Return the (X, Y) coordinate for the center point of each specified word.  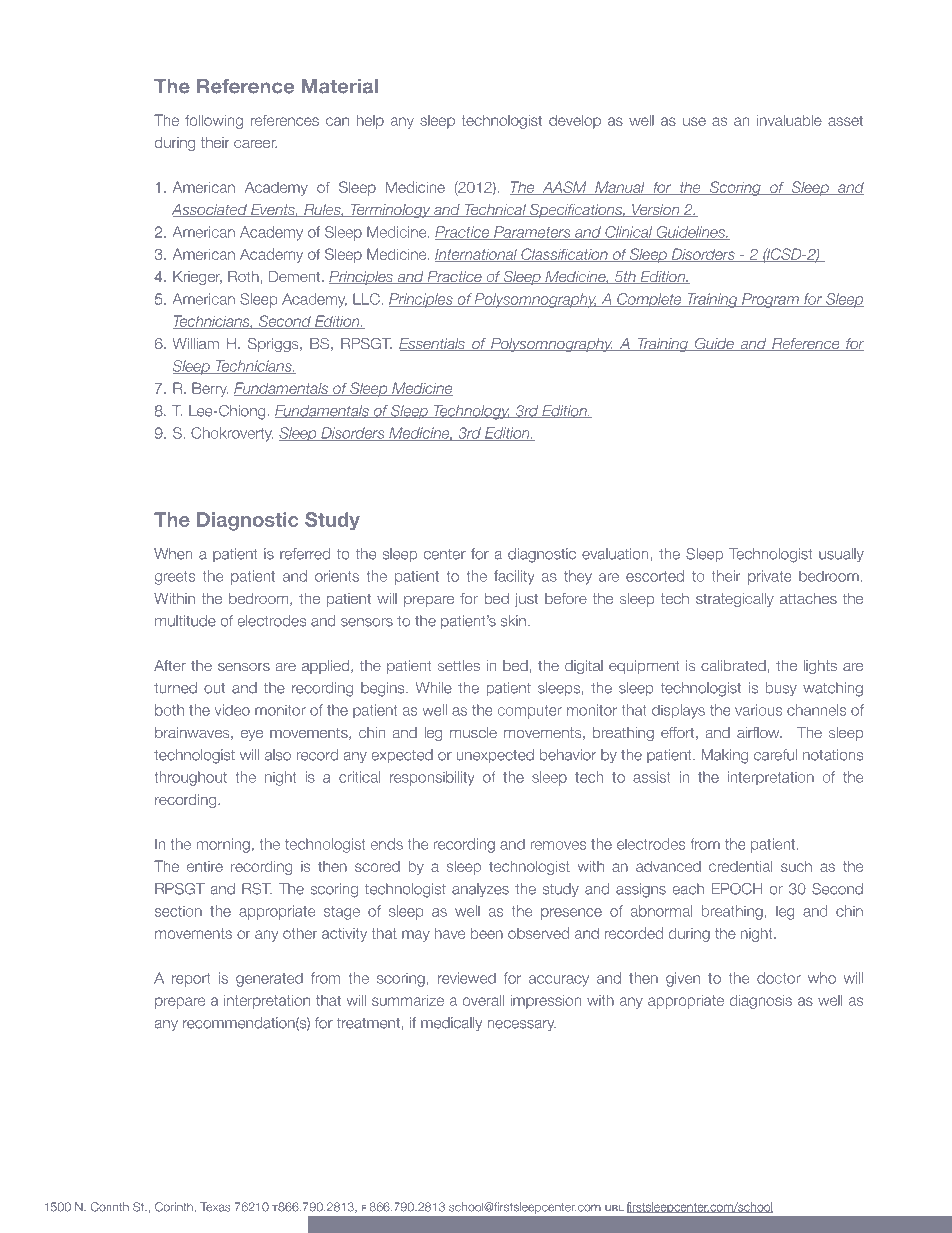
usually (841, 555)
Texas (215, 1207)
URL (614, 1208)
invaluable (789, 120)
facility (514, 577)
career (255, 144)
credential (740, 866)
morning (223, 845)
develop (575, 121)
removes (558, 845)
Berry (210, 389)
